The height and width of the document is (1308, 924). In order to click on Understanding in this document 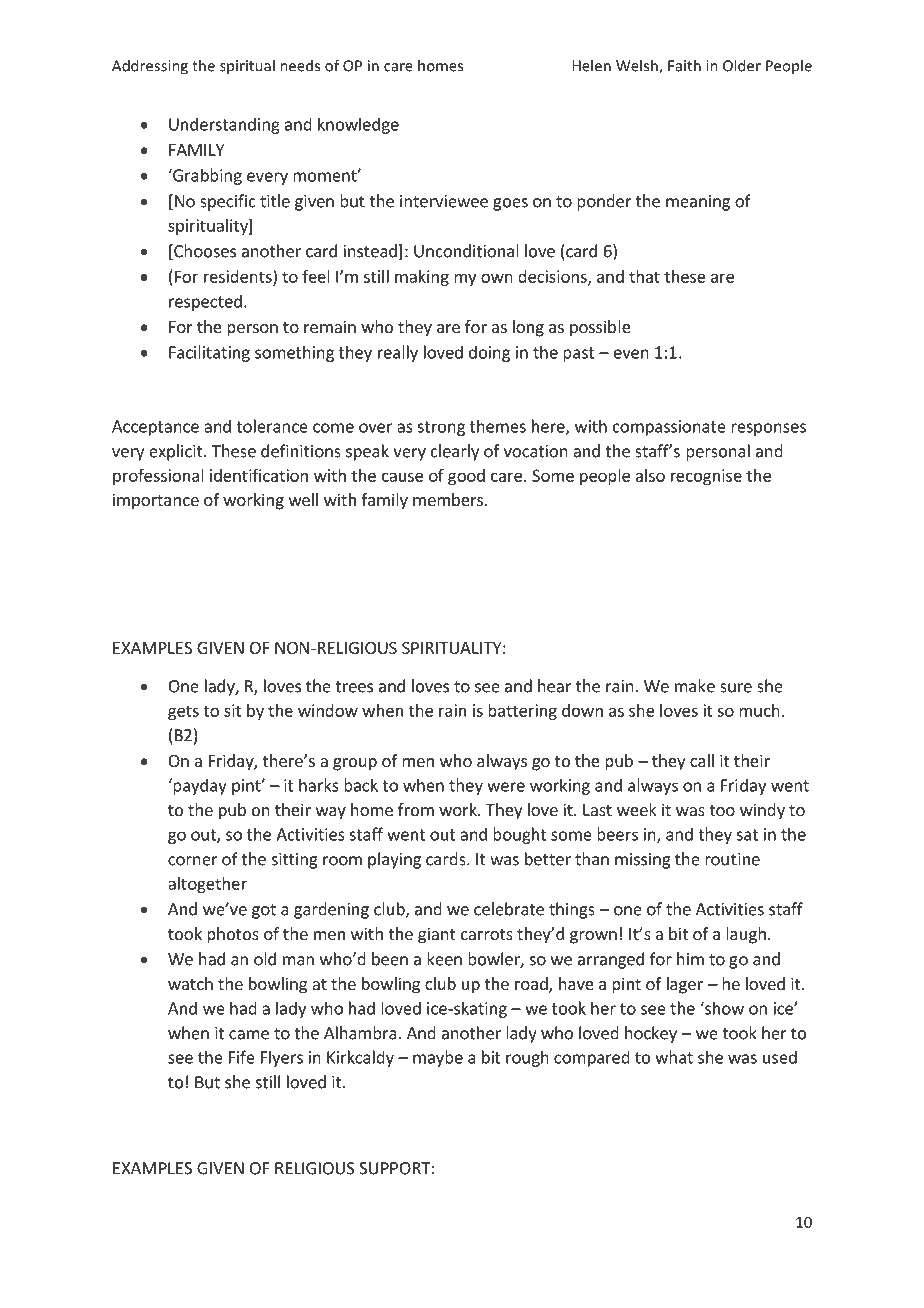, I will do `click(224, 125)`.
